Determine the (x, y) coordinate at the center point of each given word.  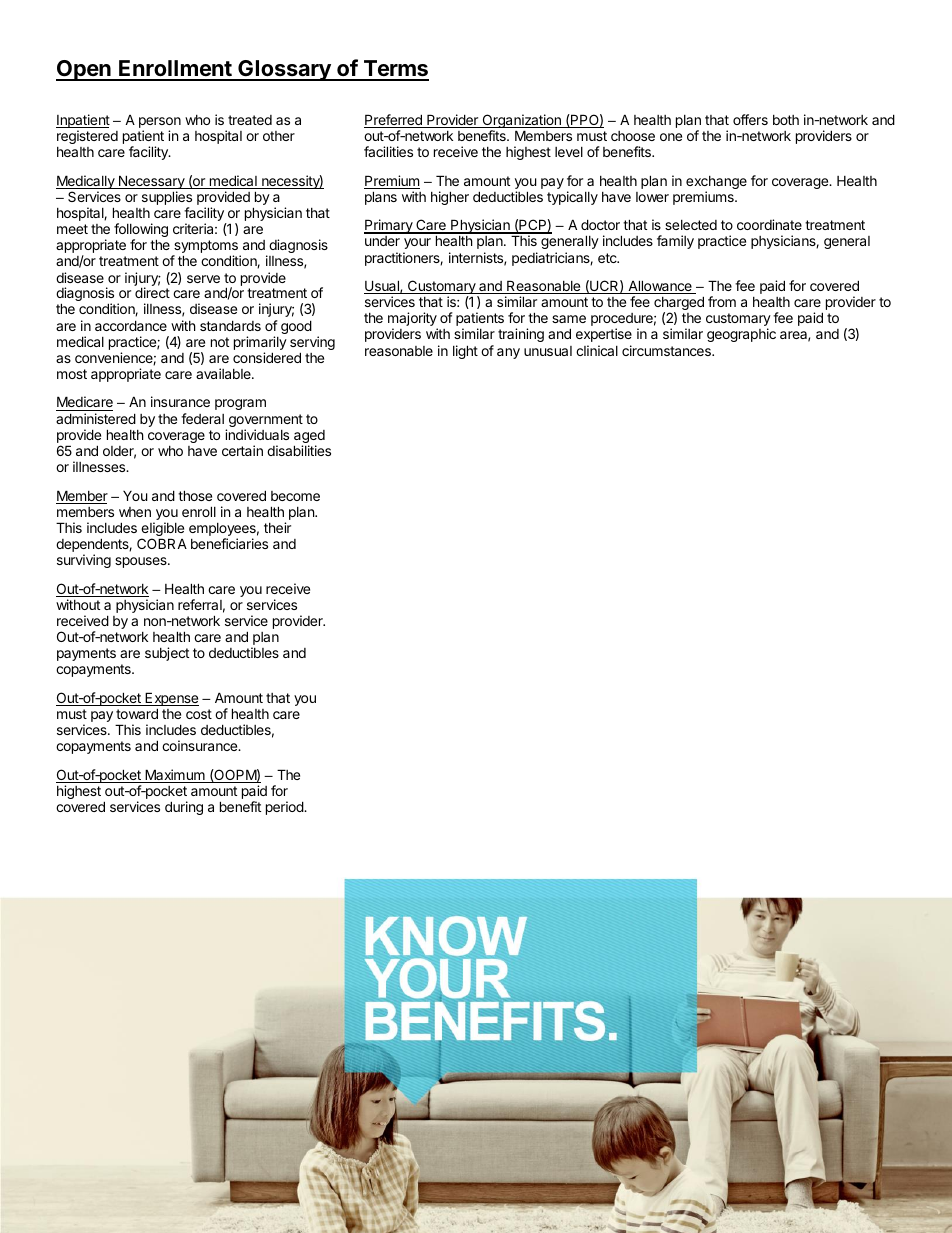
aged (309, 438)
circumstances (667, 350)
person (160, 124)
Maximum (175, 776)
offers (750, 119)
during (184, 808)
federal (202, 418)
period (285, 808)
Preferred (394, 121)
